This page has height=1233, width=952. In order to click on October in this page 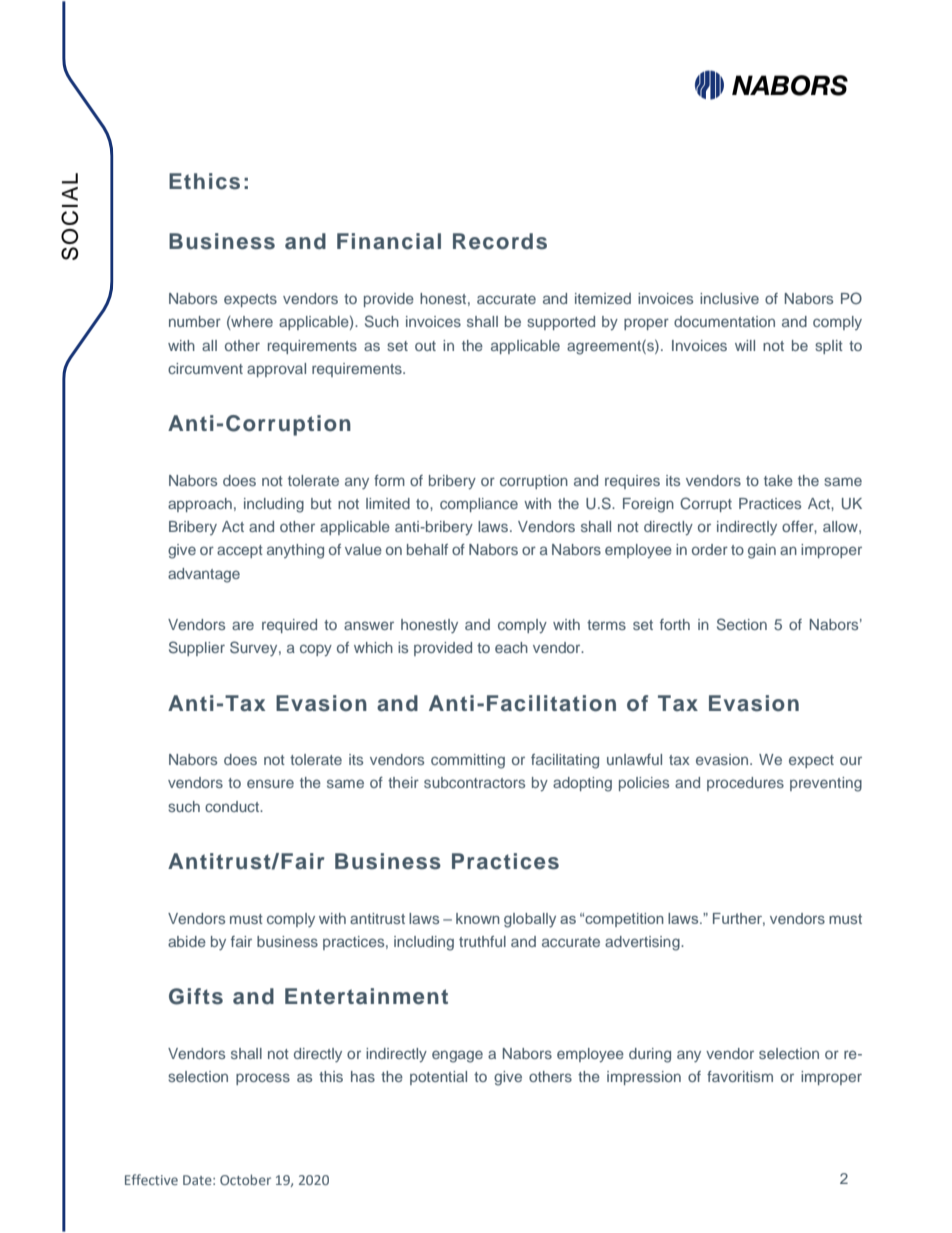, I will do `click(245, 1179)`.
